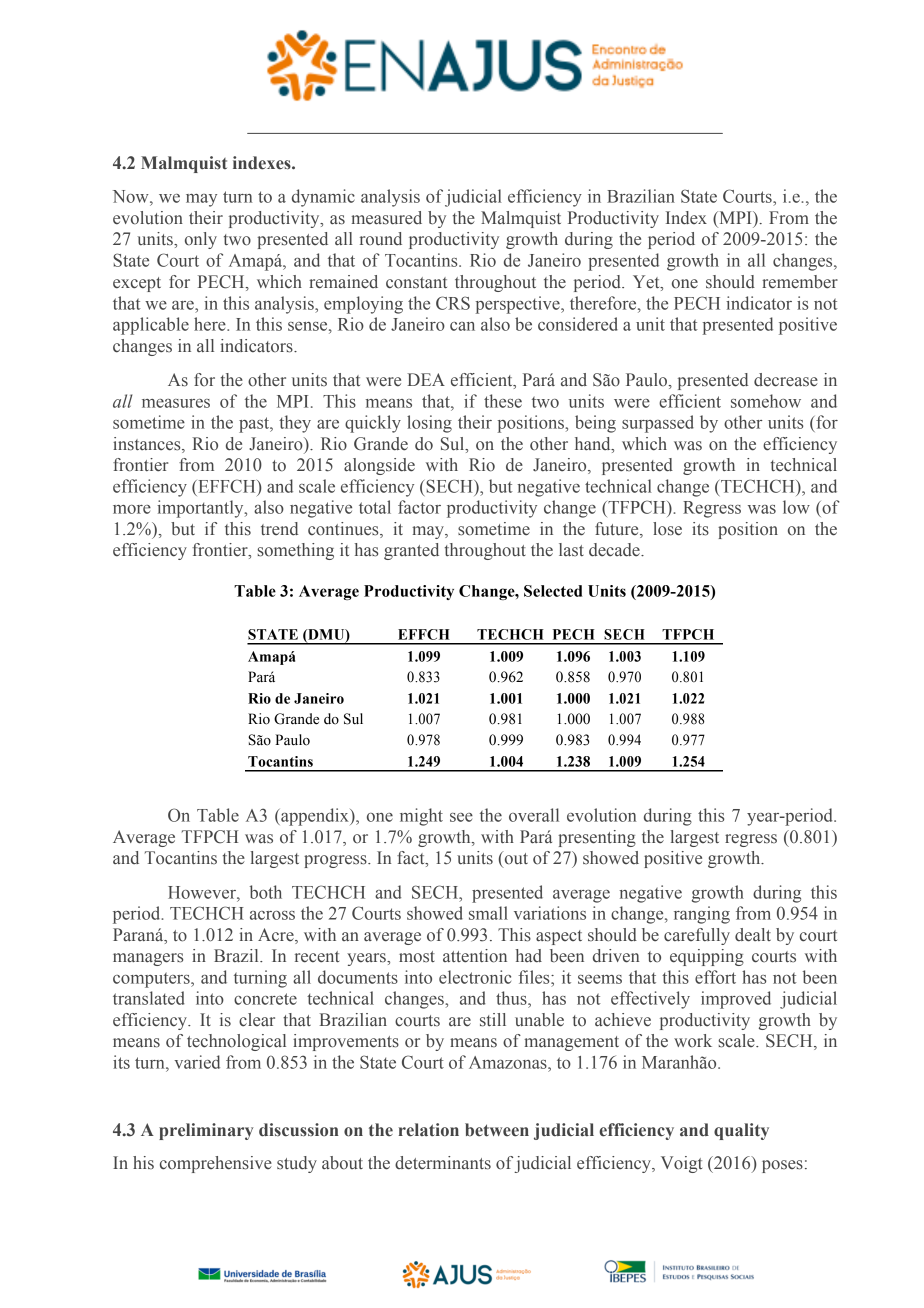  What do you see at coordinates (255, 425) in the screenshot?
I see `past` at bounding box center [255, 425].
